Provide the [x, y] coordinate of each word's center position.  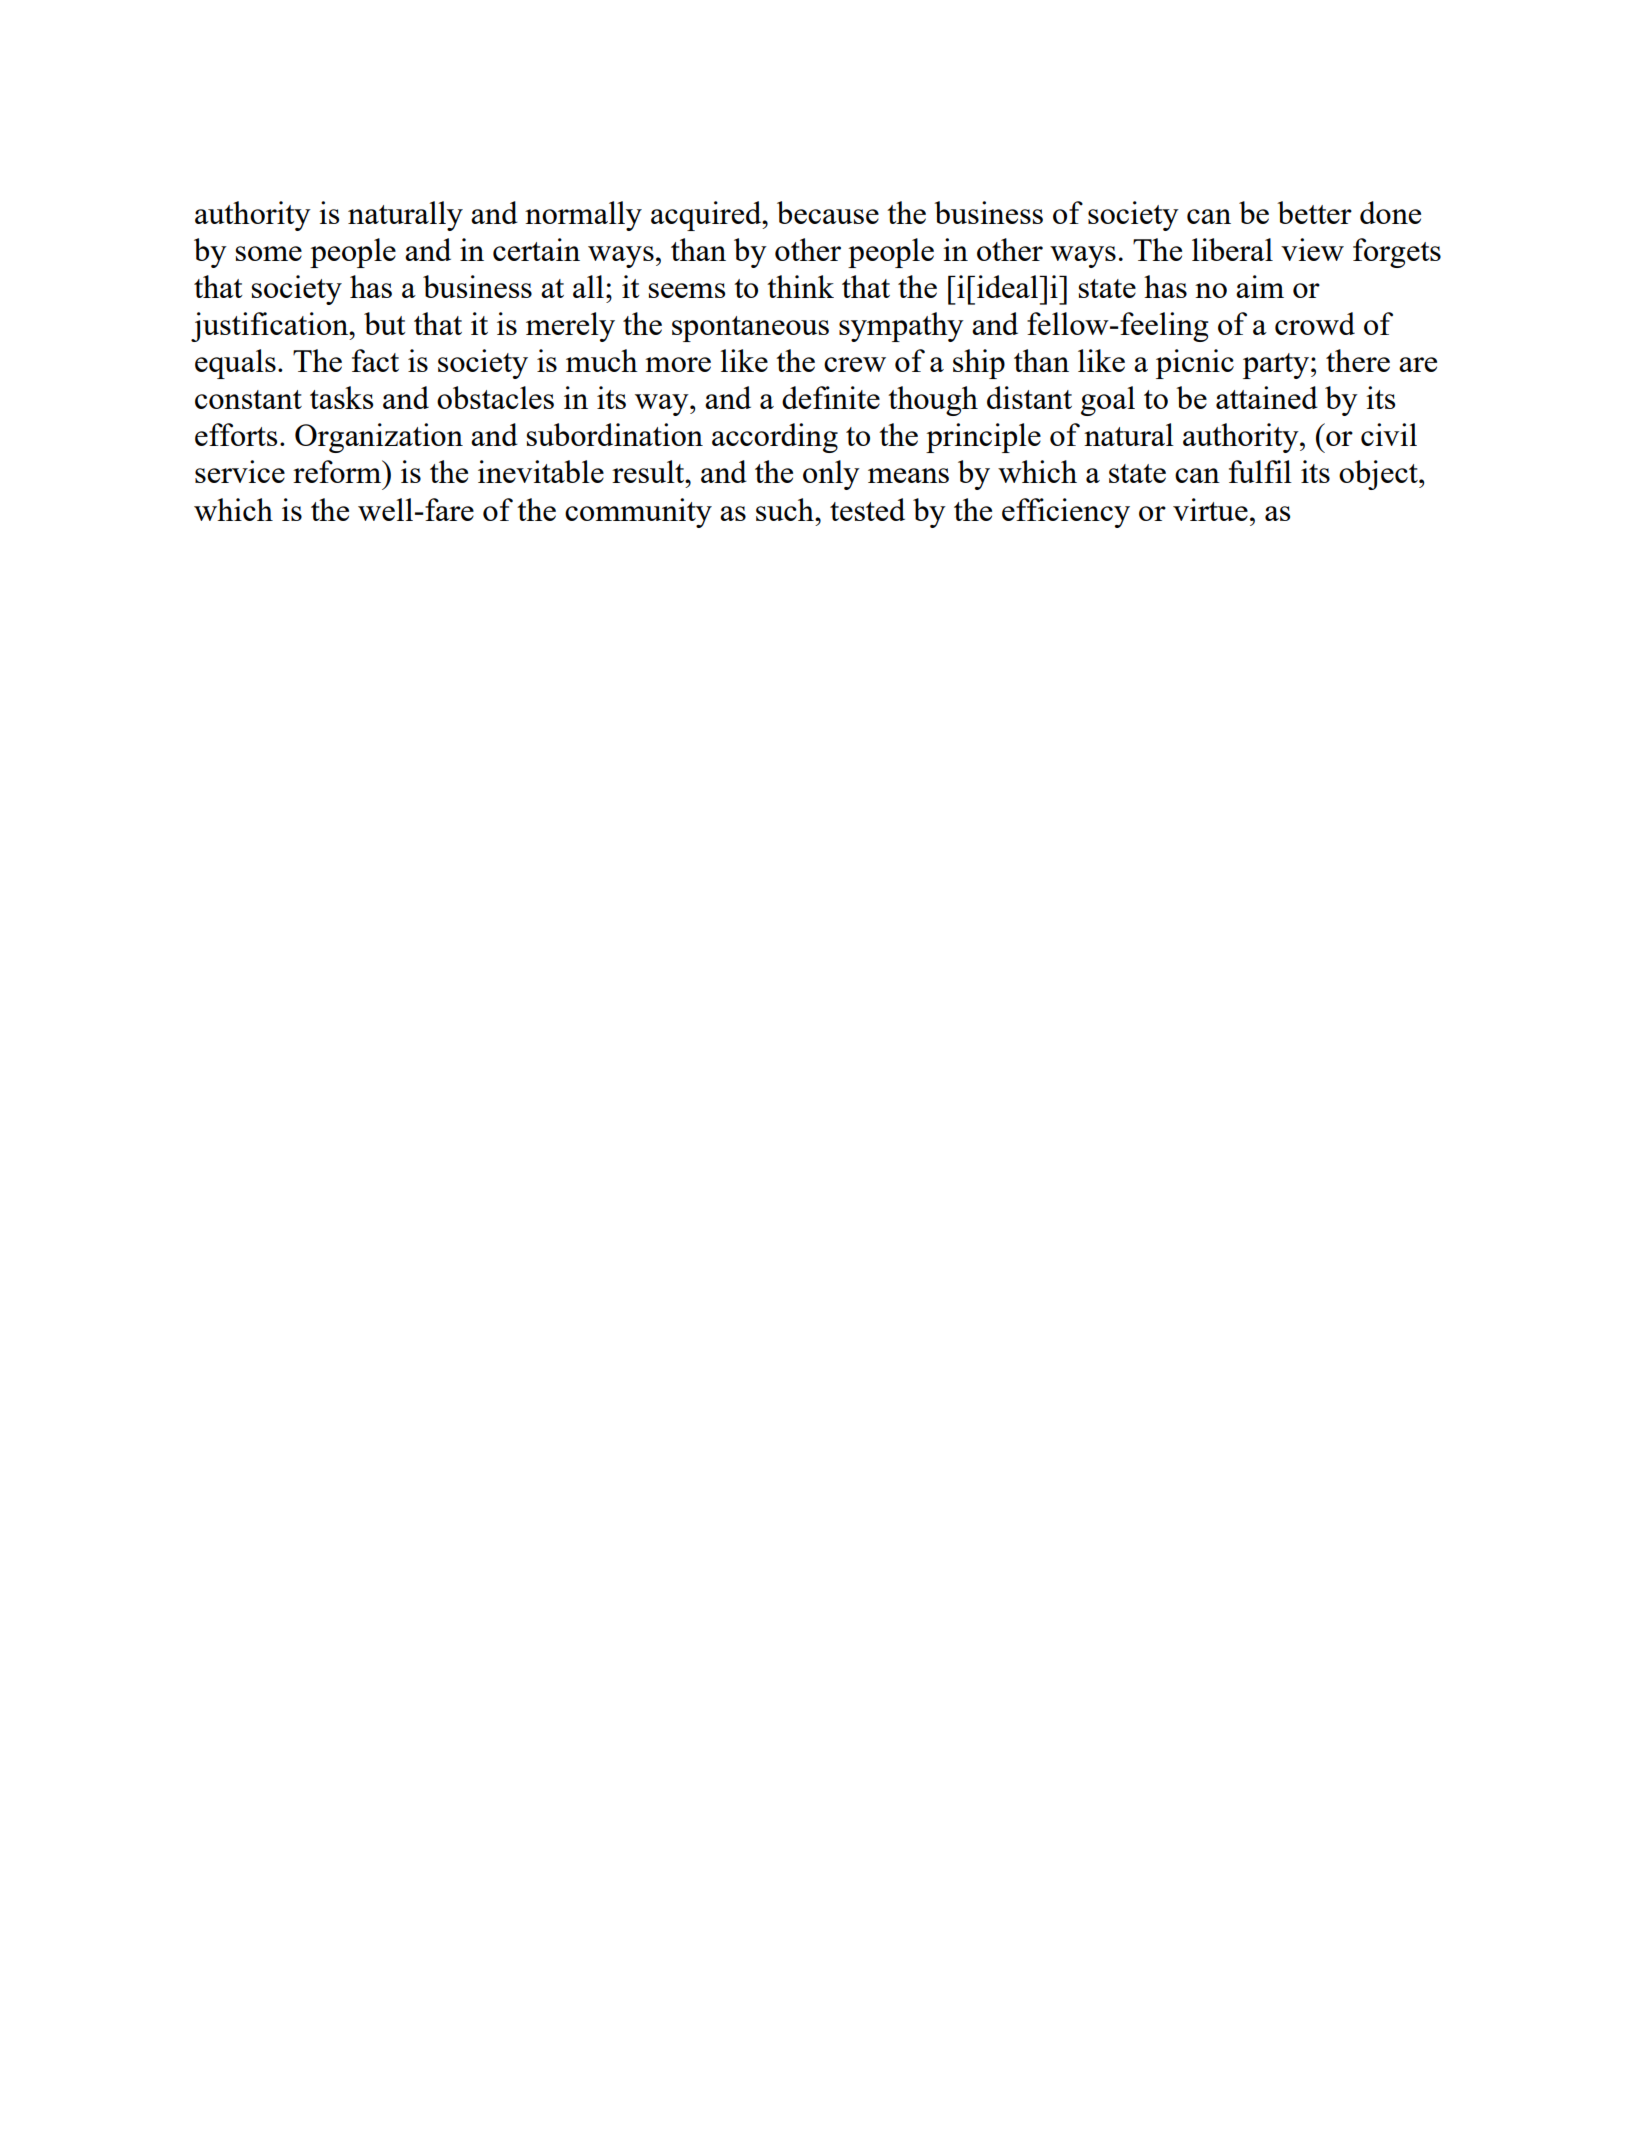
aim [1260, 286]
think [800, 286]
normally [583, 216]
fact [375, 360]
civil [1389, 434]
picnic [1195, 364]
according [775, 438]
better [1314, 212]
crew [855, 364]
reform [338, 471]
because [828, 212]
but [384, 323]
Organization [379, 438]
